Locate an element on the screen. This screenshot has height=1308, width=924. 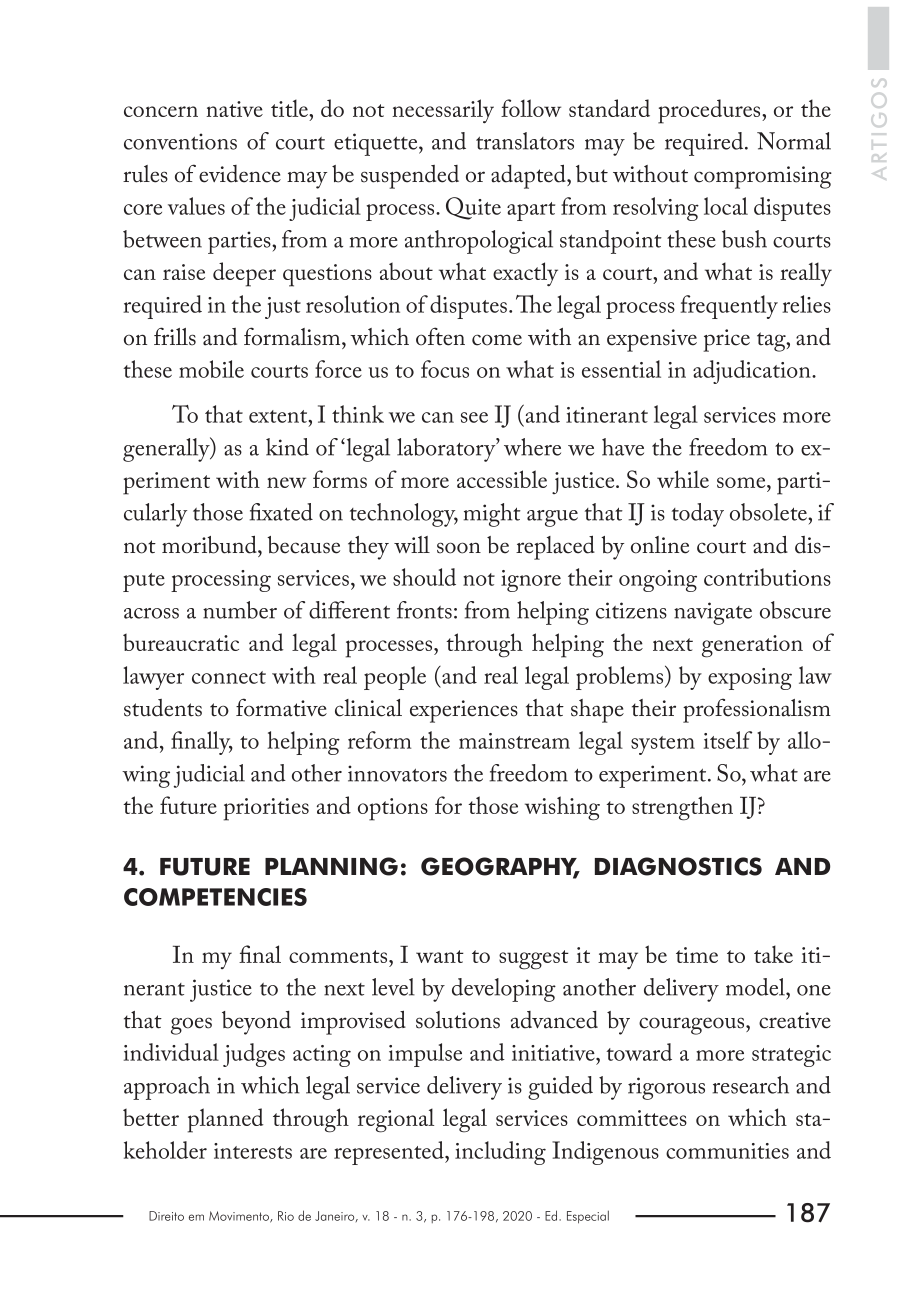
price is located at coordinates (726, 340).
